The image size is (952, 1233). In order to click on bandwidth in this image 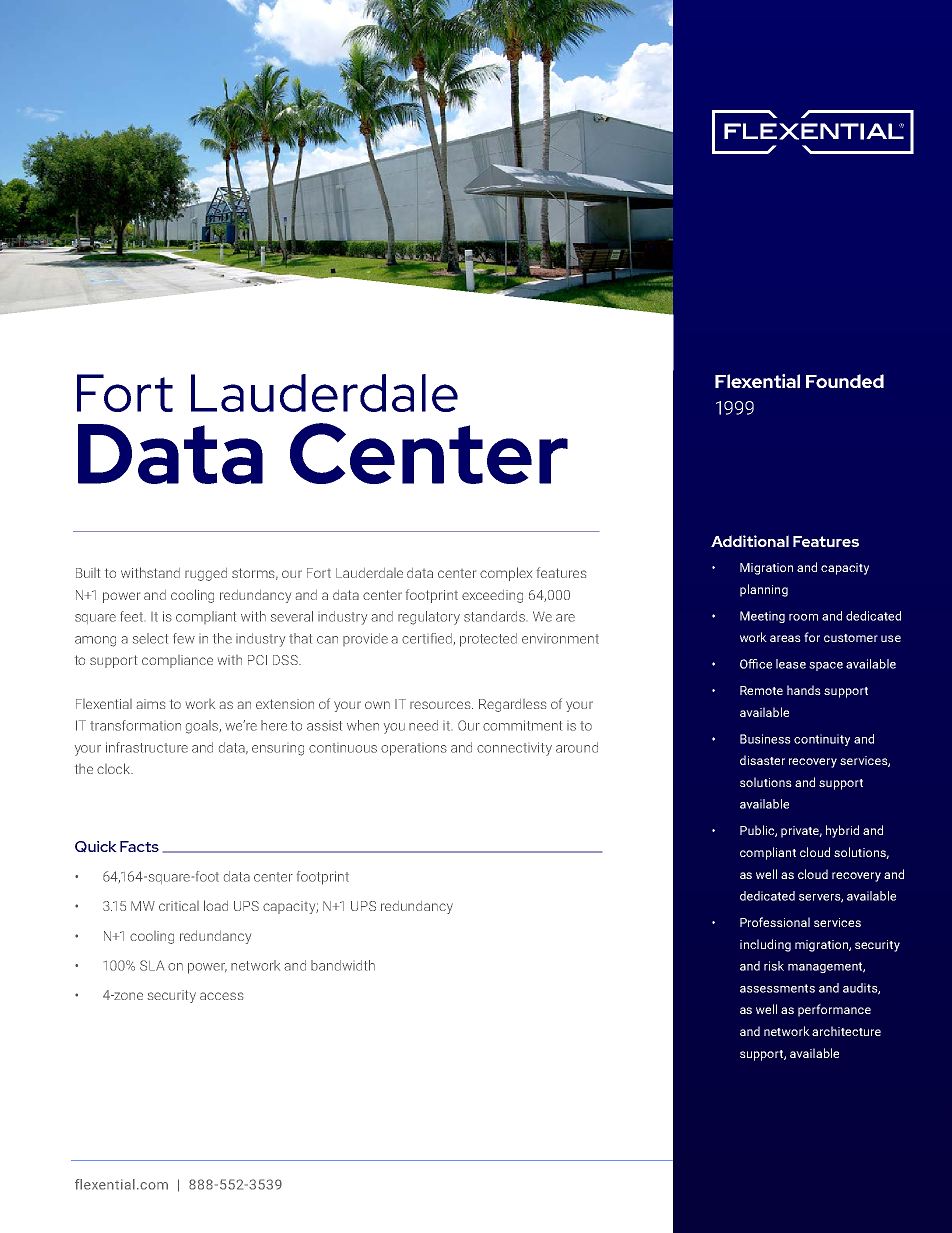, I will do `click(343, 965)`.
